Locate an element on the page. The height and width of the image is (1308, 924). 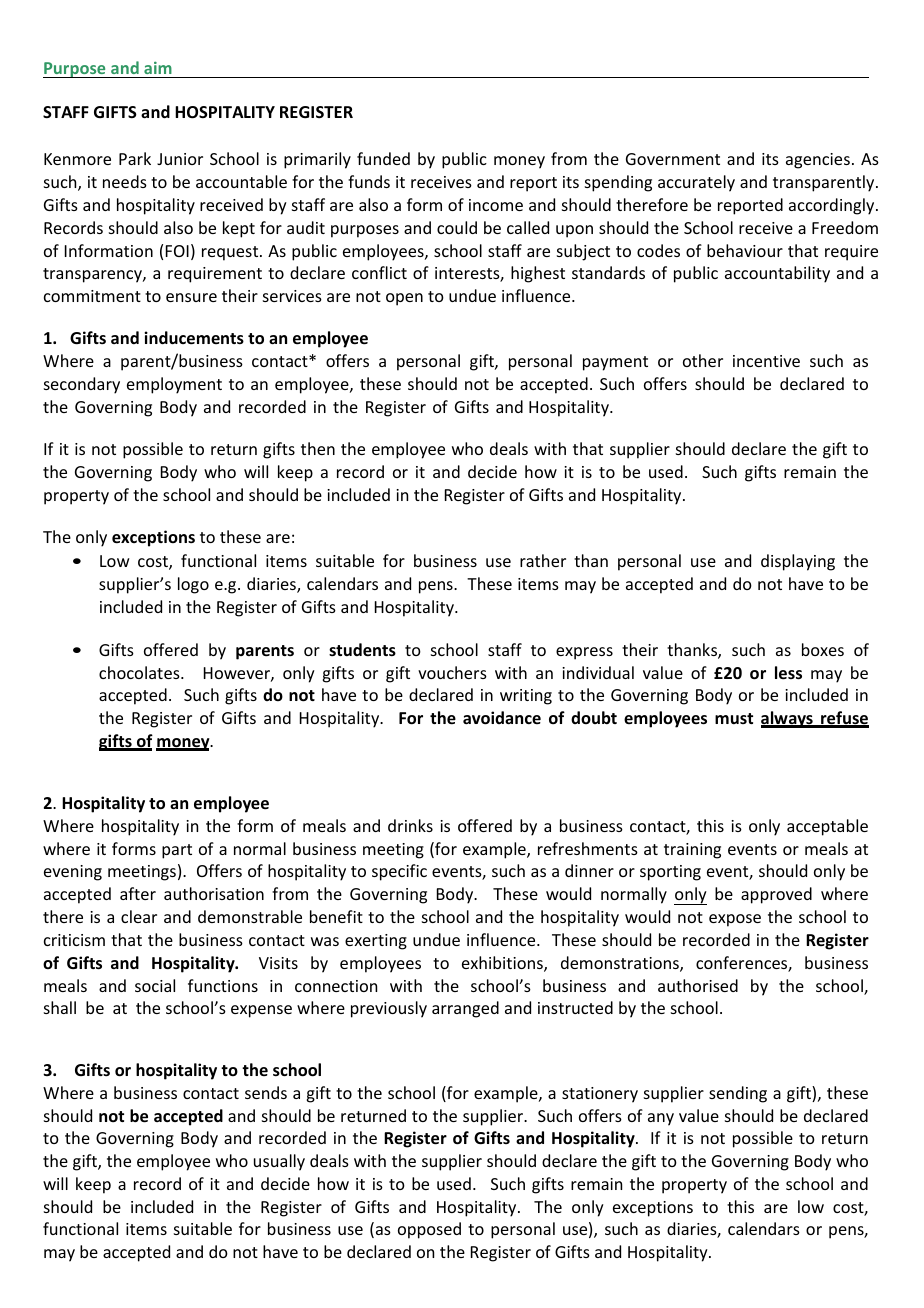
agencies is located at coordinates (818, 161).
